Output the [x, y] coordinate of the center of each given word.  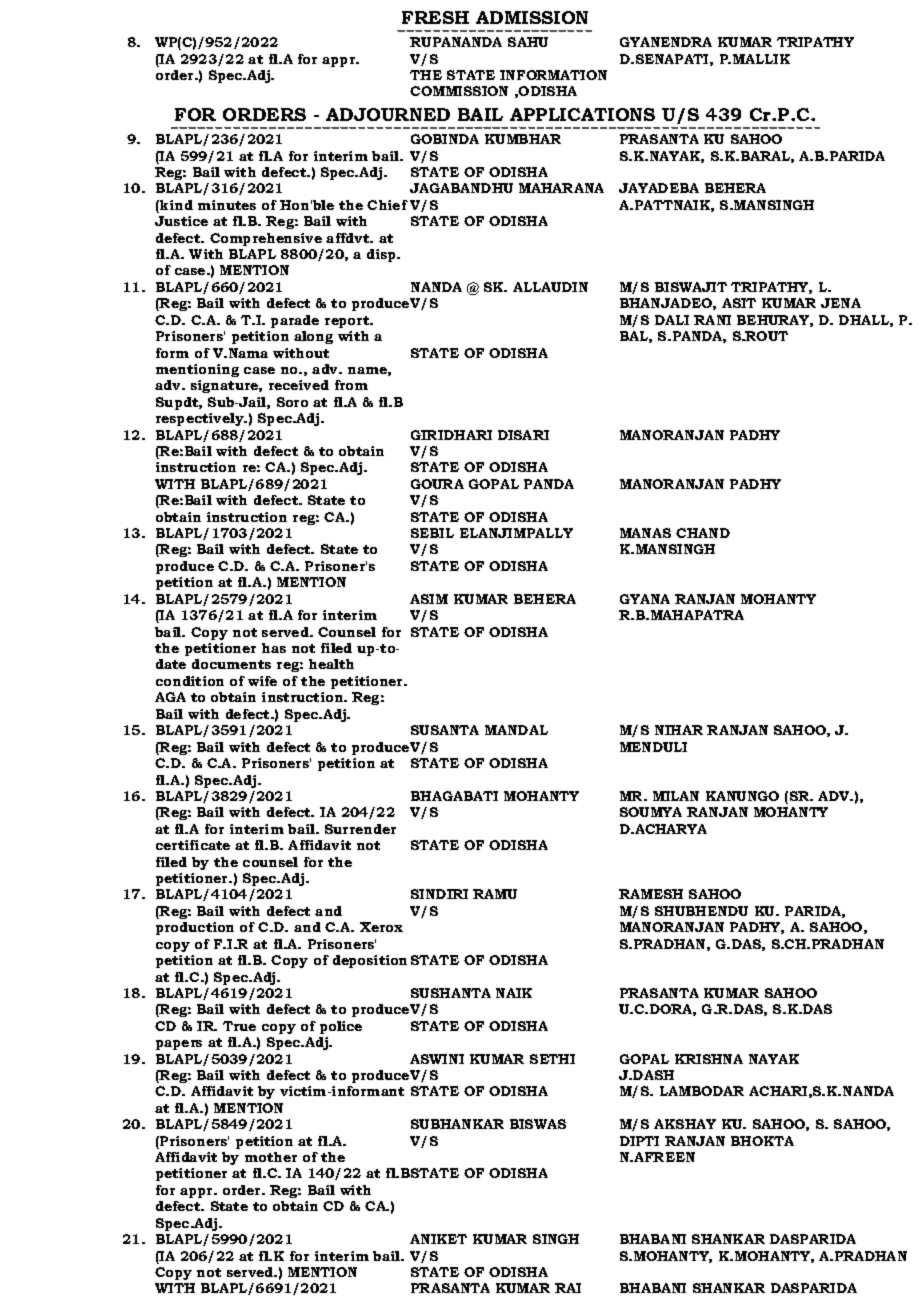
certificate [193, 845]
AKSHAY [685, 1124]
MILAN [676, 796]
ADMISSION [532, 17]
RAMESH [651, 894]
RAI [568, 1288]
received [299, 385]
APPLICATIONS [582, 114]
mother [271, 1157]
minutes [227, 205]
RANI [712, 320]
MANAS [645, 533]
